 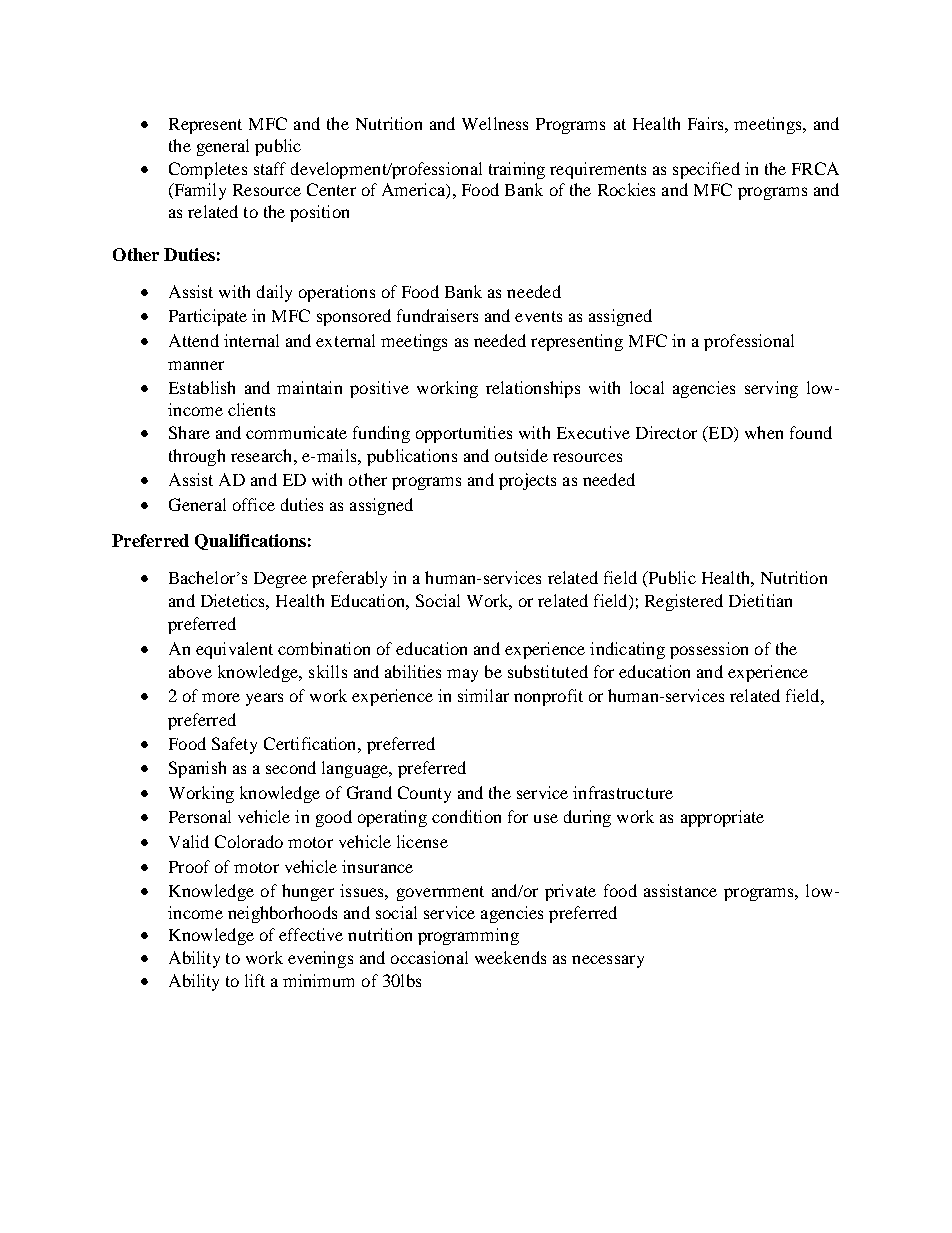 I want to click on projects, so click(x=527, y=481).
